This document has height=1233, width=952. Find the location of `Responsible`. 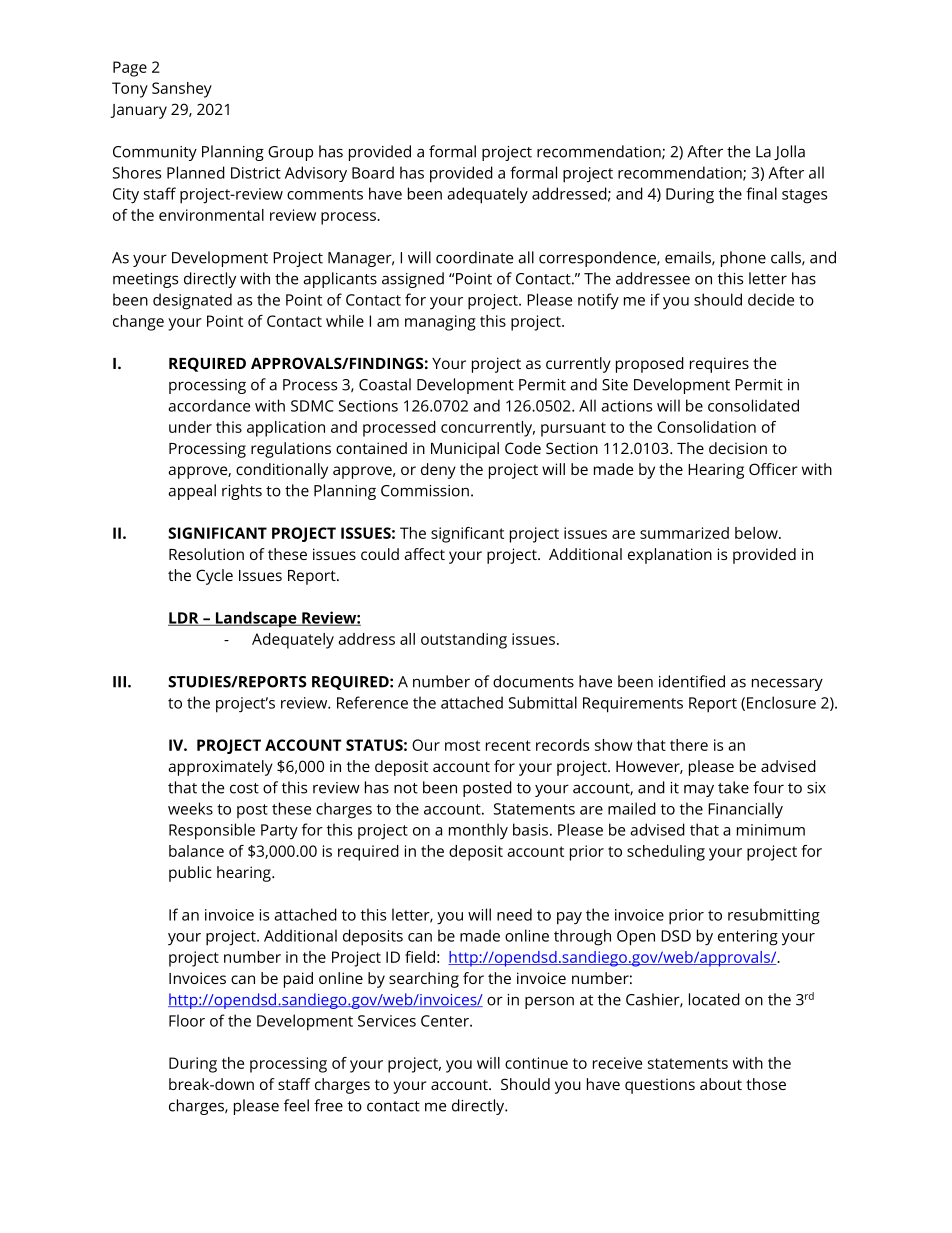

Responsible is located at coordinates (212, 831).
